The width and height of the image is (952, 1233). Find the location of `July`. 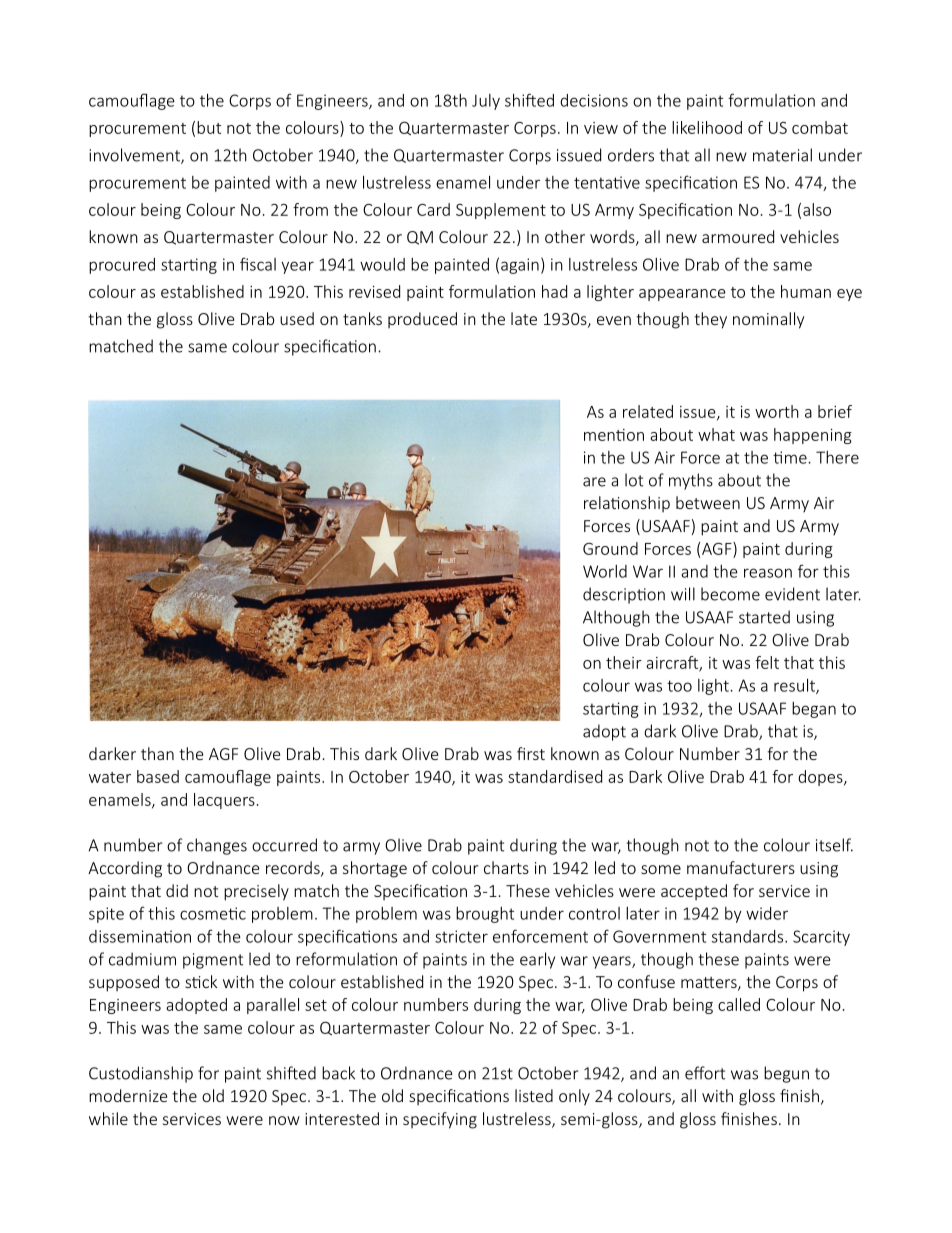

July is located at coordinates (486, 102).
